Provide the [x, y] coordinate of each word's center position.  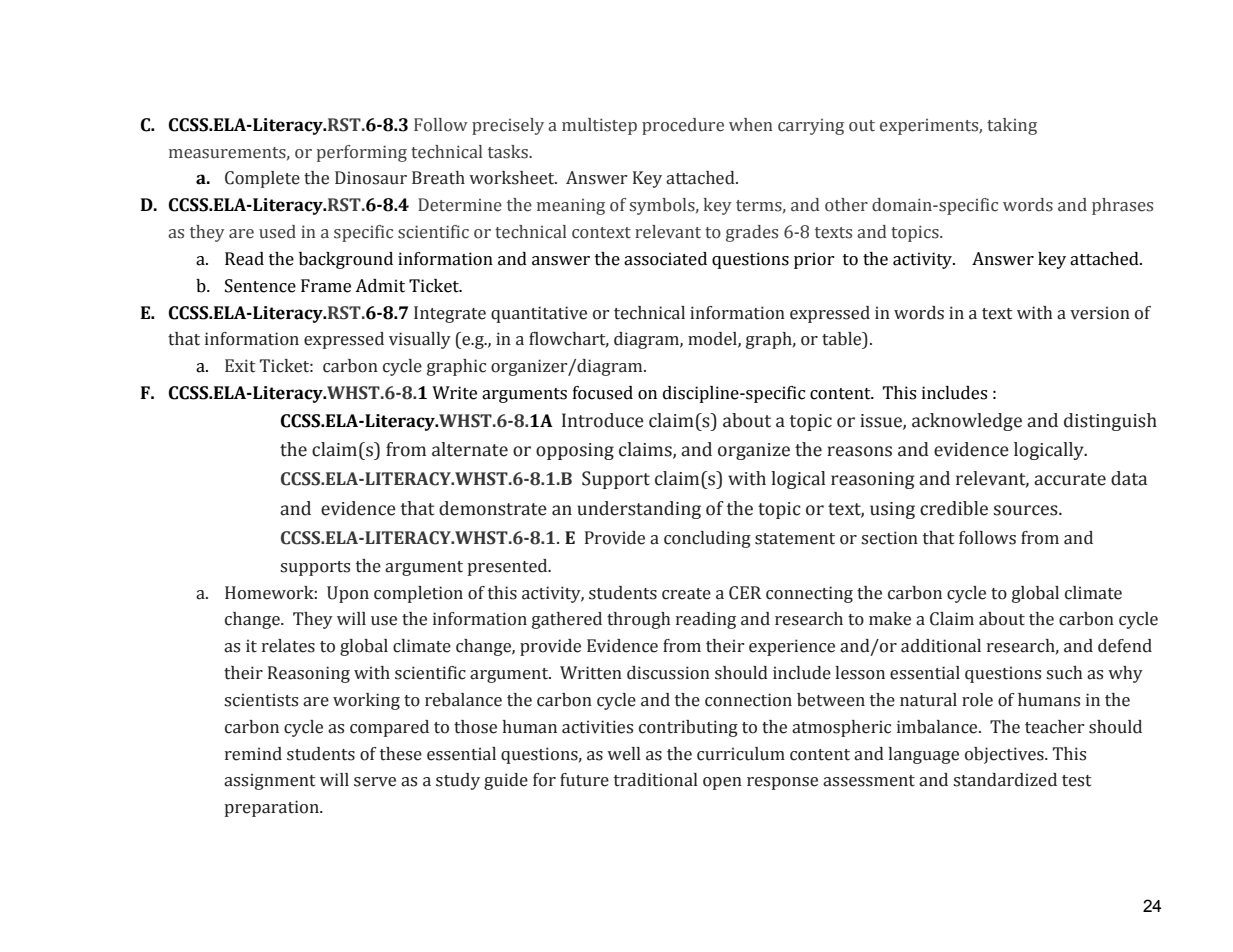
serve [375, 782]
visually [420, 340]
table [843, 340]
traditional [656, 780]
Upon [348, 594]
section [889, 538]
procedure [683, 126]
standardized [1005, 780]
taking [1012, 126]
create [686, 594]
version [1100, 313]
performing [362, 153]
